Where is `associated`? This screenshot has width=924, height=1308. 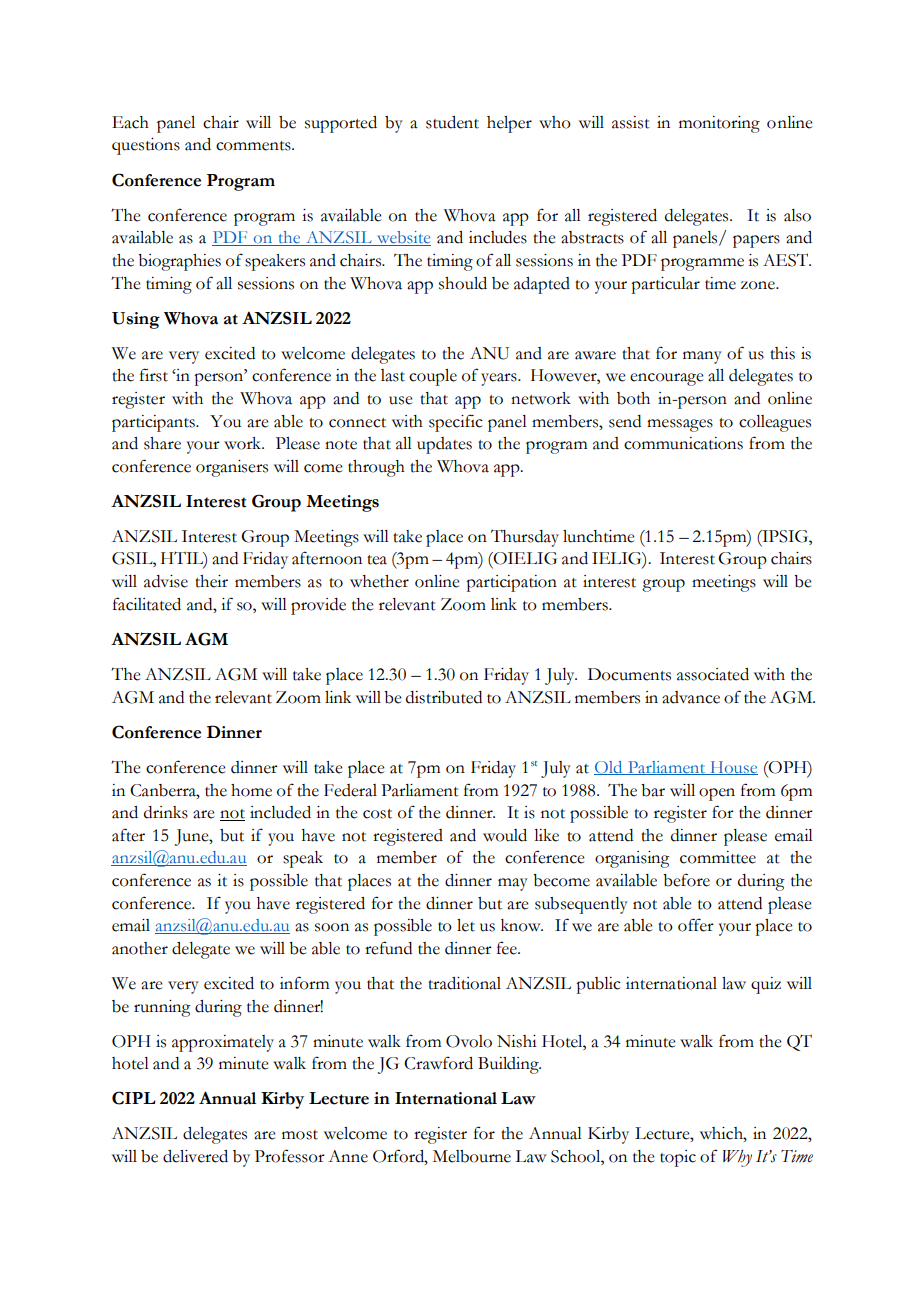
associated is located at coordinates (713, 674).
